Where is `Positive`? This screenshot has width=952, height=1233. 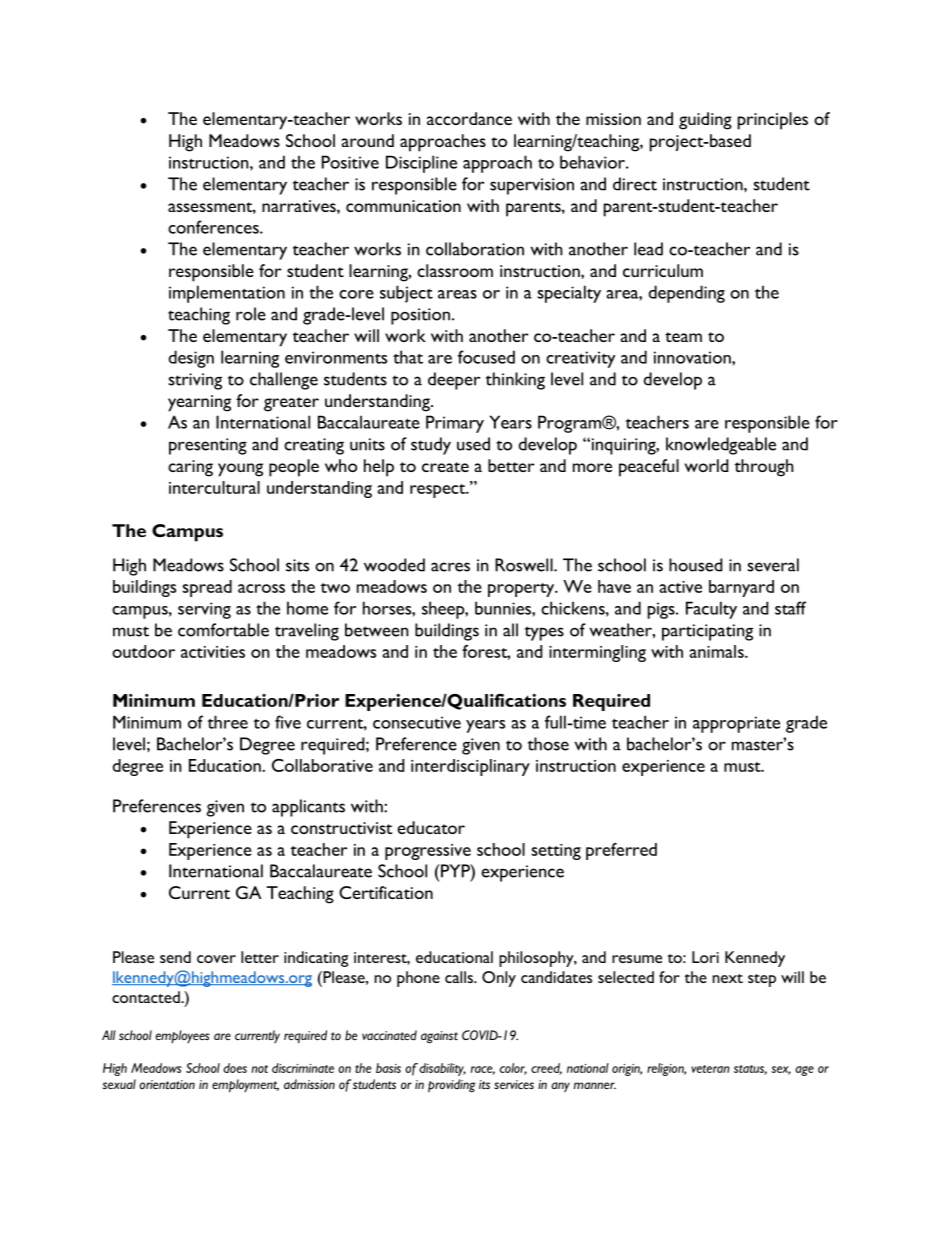
Positive is located at coordinates (350, 162).
